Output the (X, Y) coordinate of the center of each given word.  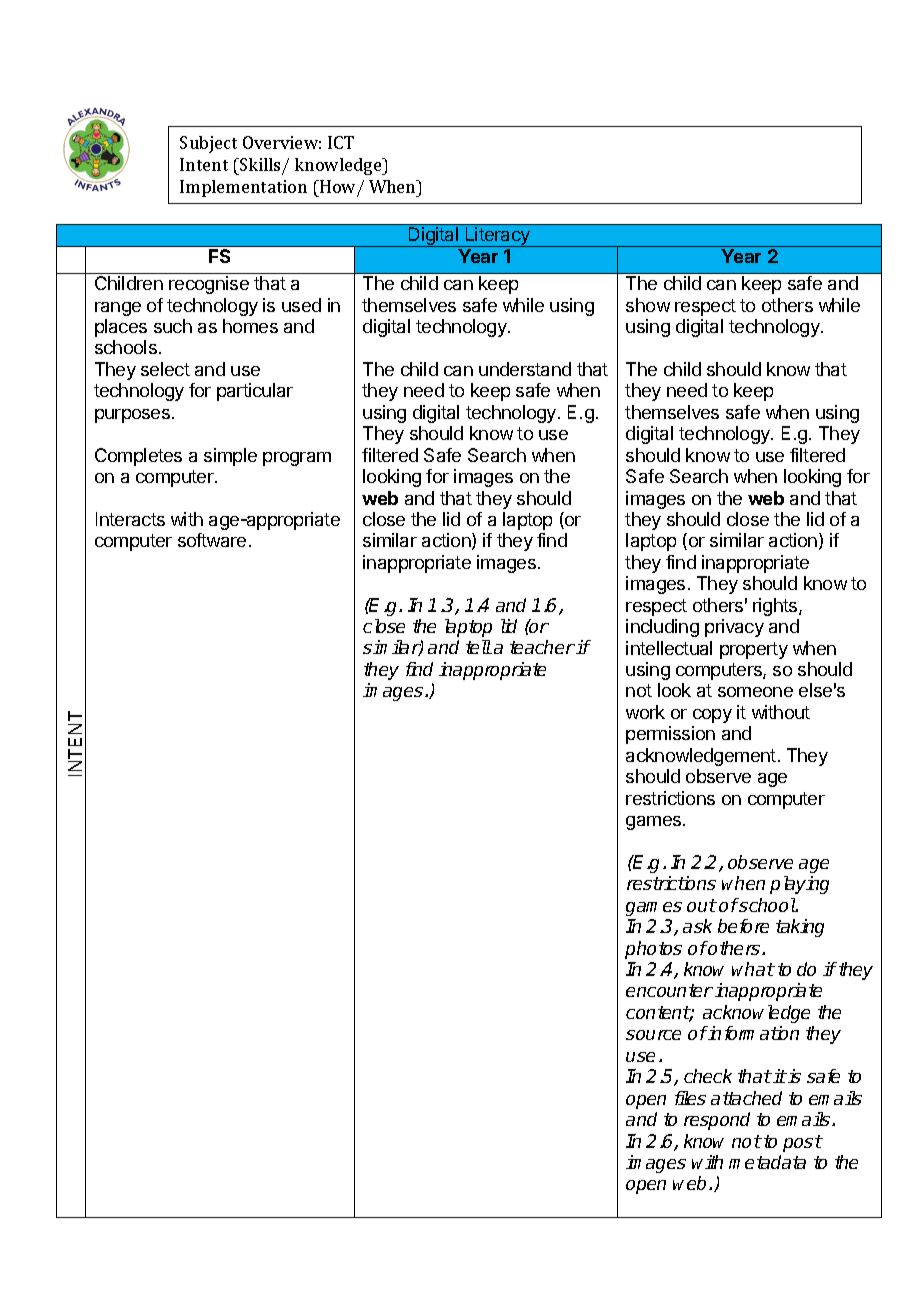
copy (712, 716)
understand (525, 369)
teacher (542, 647)
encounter (669, 990)
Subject (208, 144)
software (212, 540)
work (645, 712)
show (648, 305)
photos (653, 950)
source (653, 1035)
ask (697, 926)
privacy (734, 628)
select (165, 369)
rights (776, 607)
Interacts (130, 519)
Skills (260, 166)
